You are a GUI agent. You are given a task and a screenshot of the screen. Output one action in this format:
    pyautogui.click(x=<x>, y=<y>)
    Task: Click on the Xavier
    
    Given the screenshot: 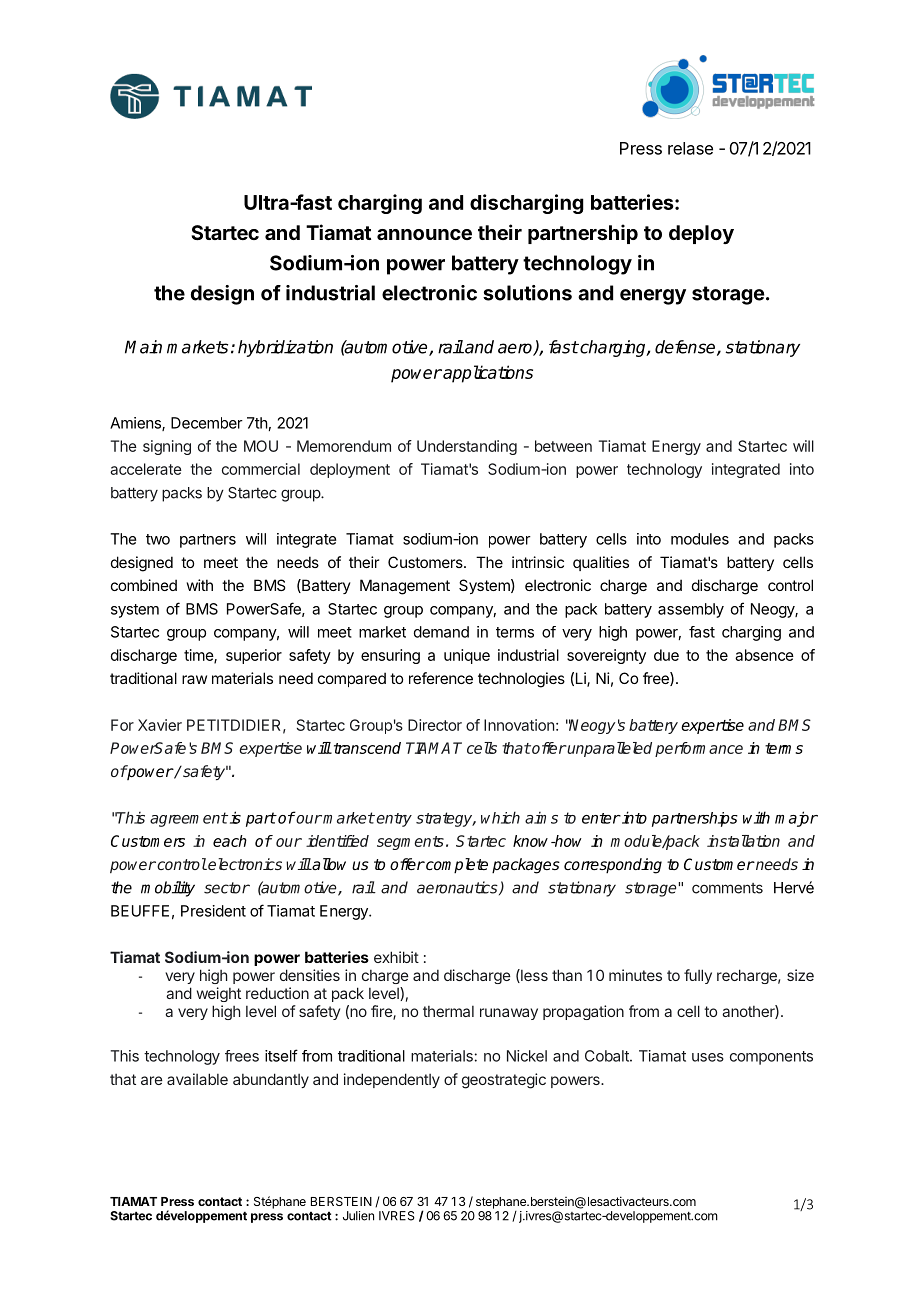 What is the action you would take?
    pyautogui.click(x=160, y=725)
